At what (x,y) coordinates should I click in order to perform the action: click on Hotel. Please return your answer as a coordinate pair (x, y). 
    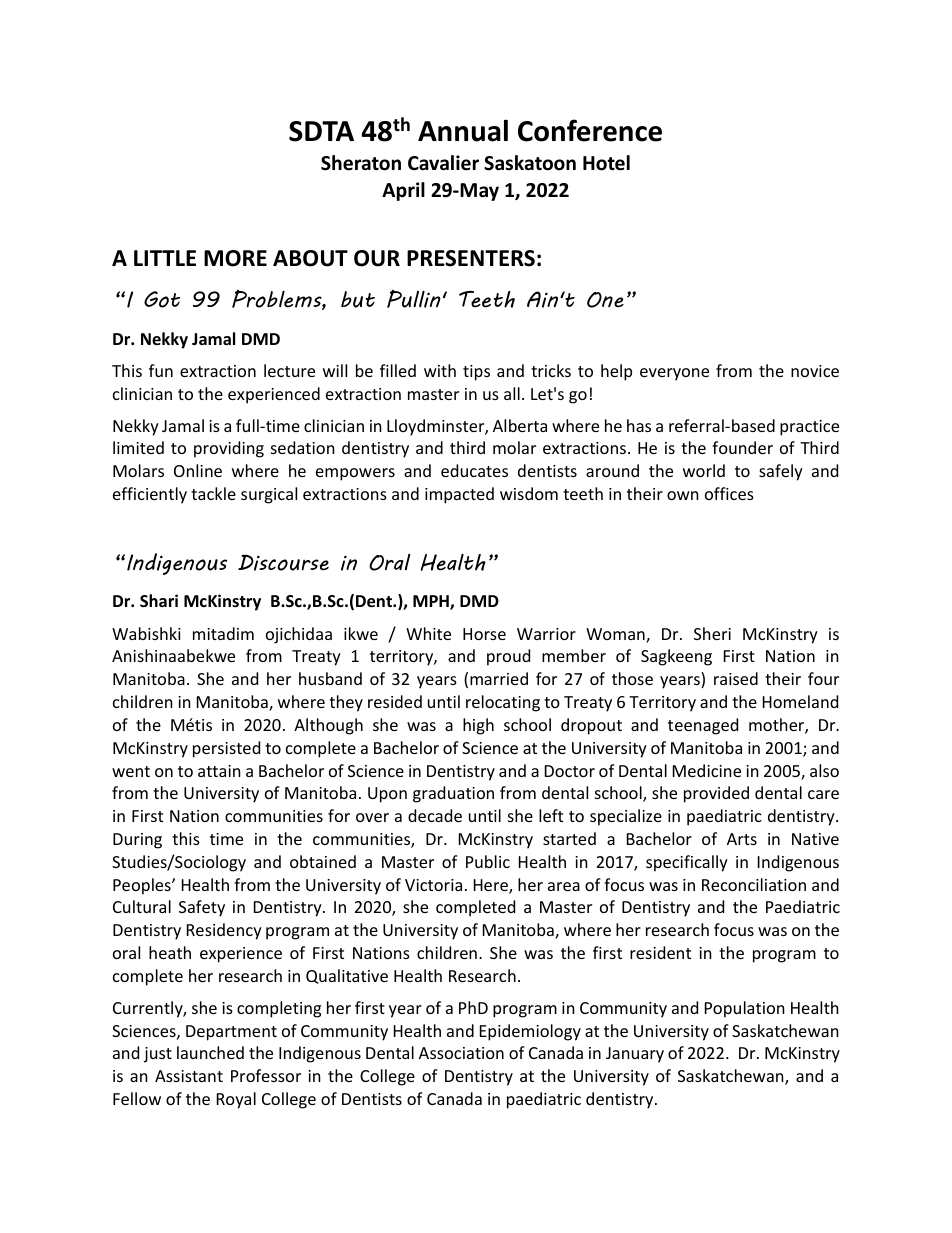
    Looking at the image, I should click on (606, 163).
